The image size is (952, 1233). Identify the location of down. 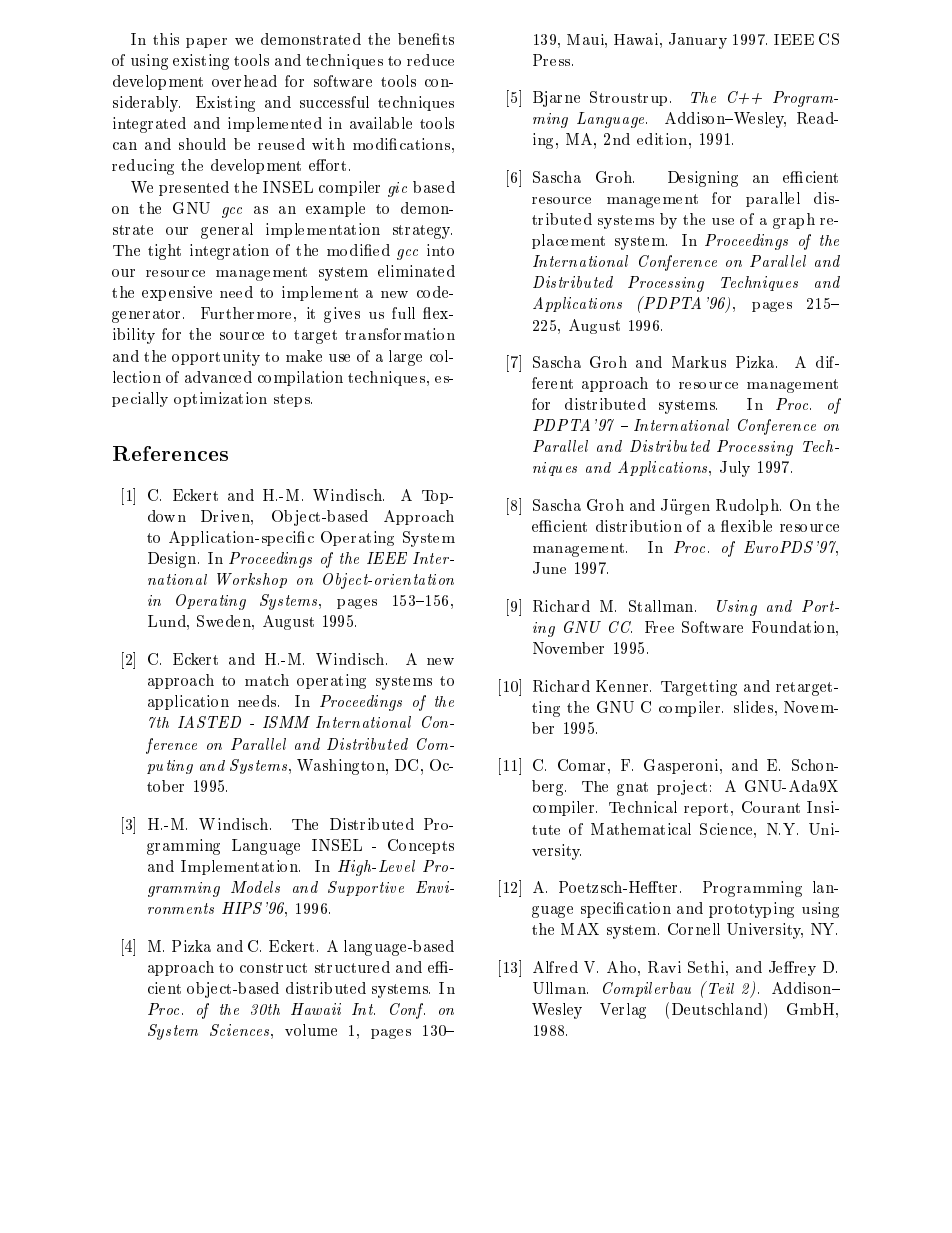
(167, 516).
